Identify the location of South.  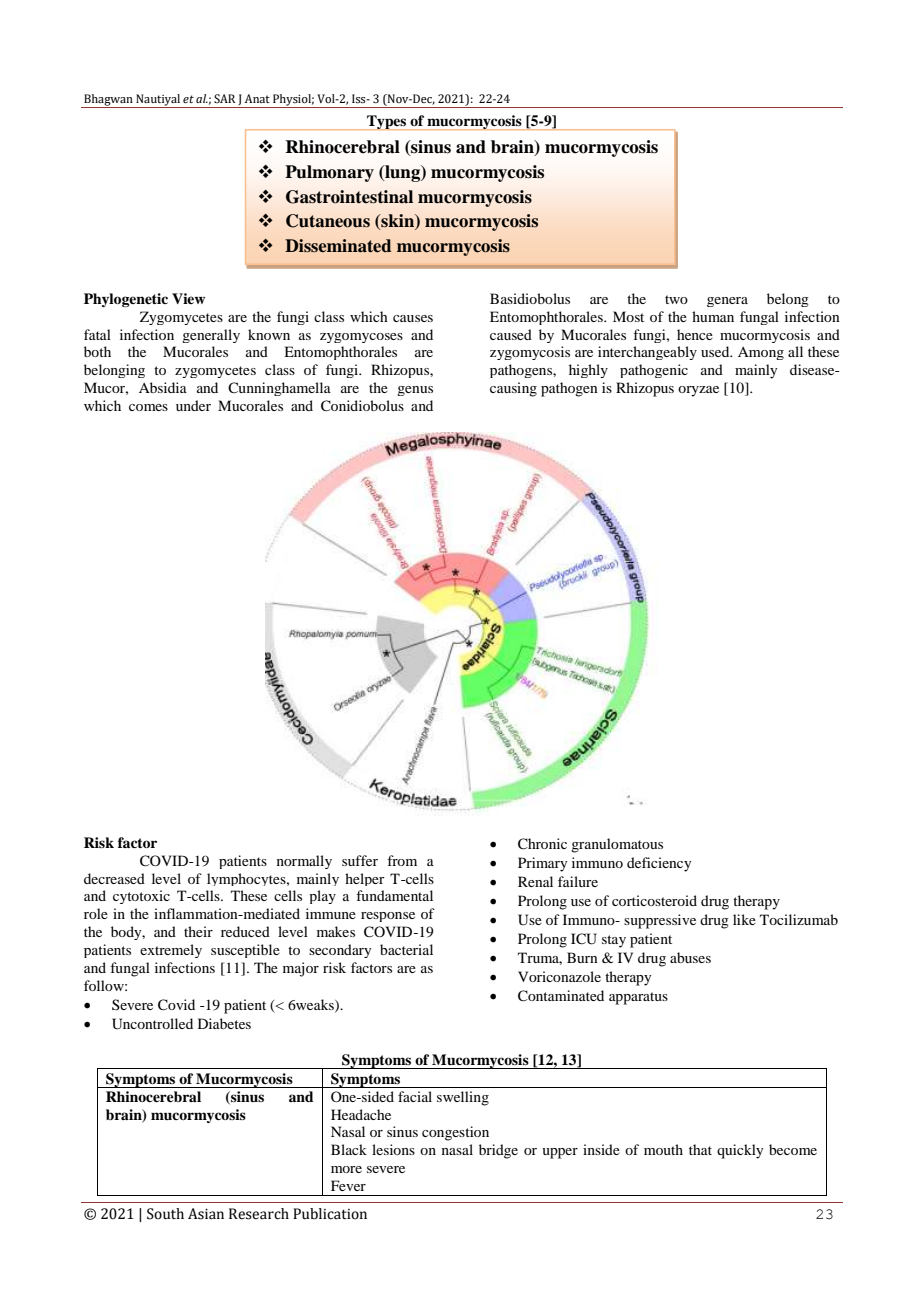
(165, 1214).
